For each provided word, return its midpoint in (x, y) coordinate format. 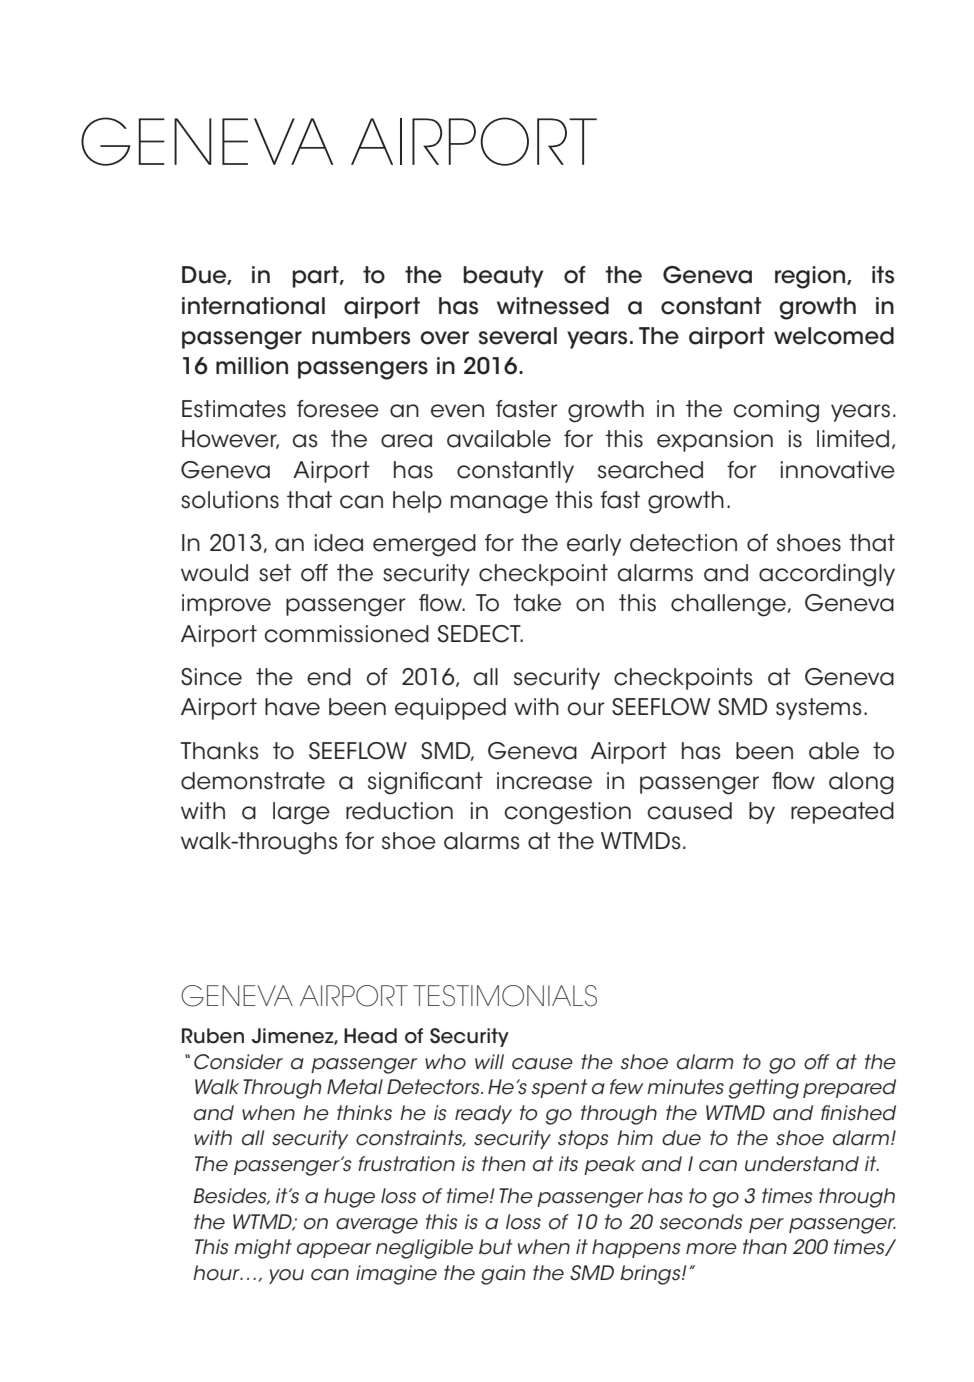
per (766, 1225)
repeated (842, 813)
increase (544, 781)
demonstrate (253, 781)
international (253, 306)
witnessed (553, 306)
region (811, 277)
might (263, 1249)
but (496, 1247)
